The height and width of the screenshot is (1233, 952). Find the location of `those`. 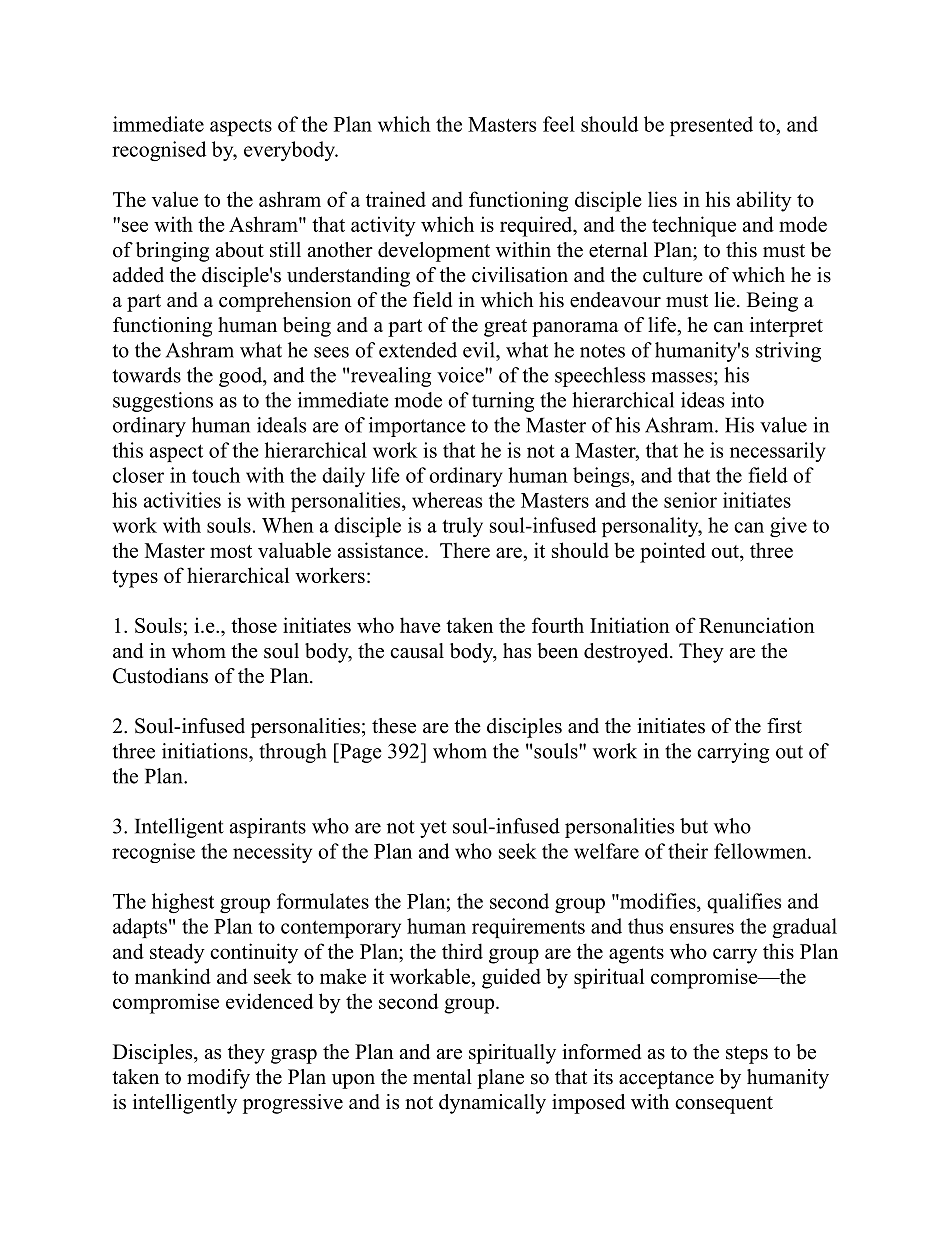

those is located at coordinates (254, 625).
